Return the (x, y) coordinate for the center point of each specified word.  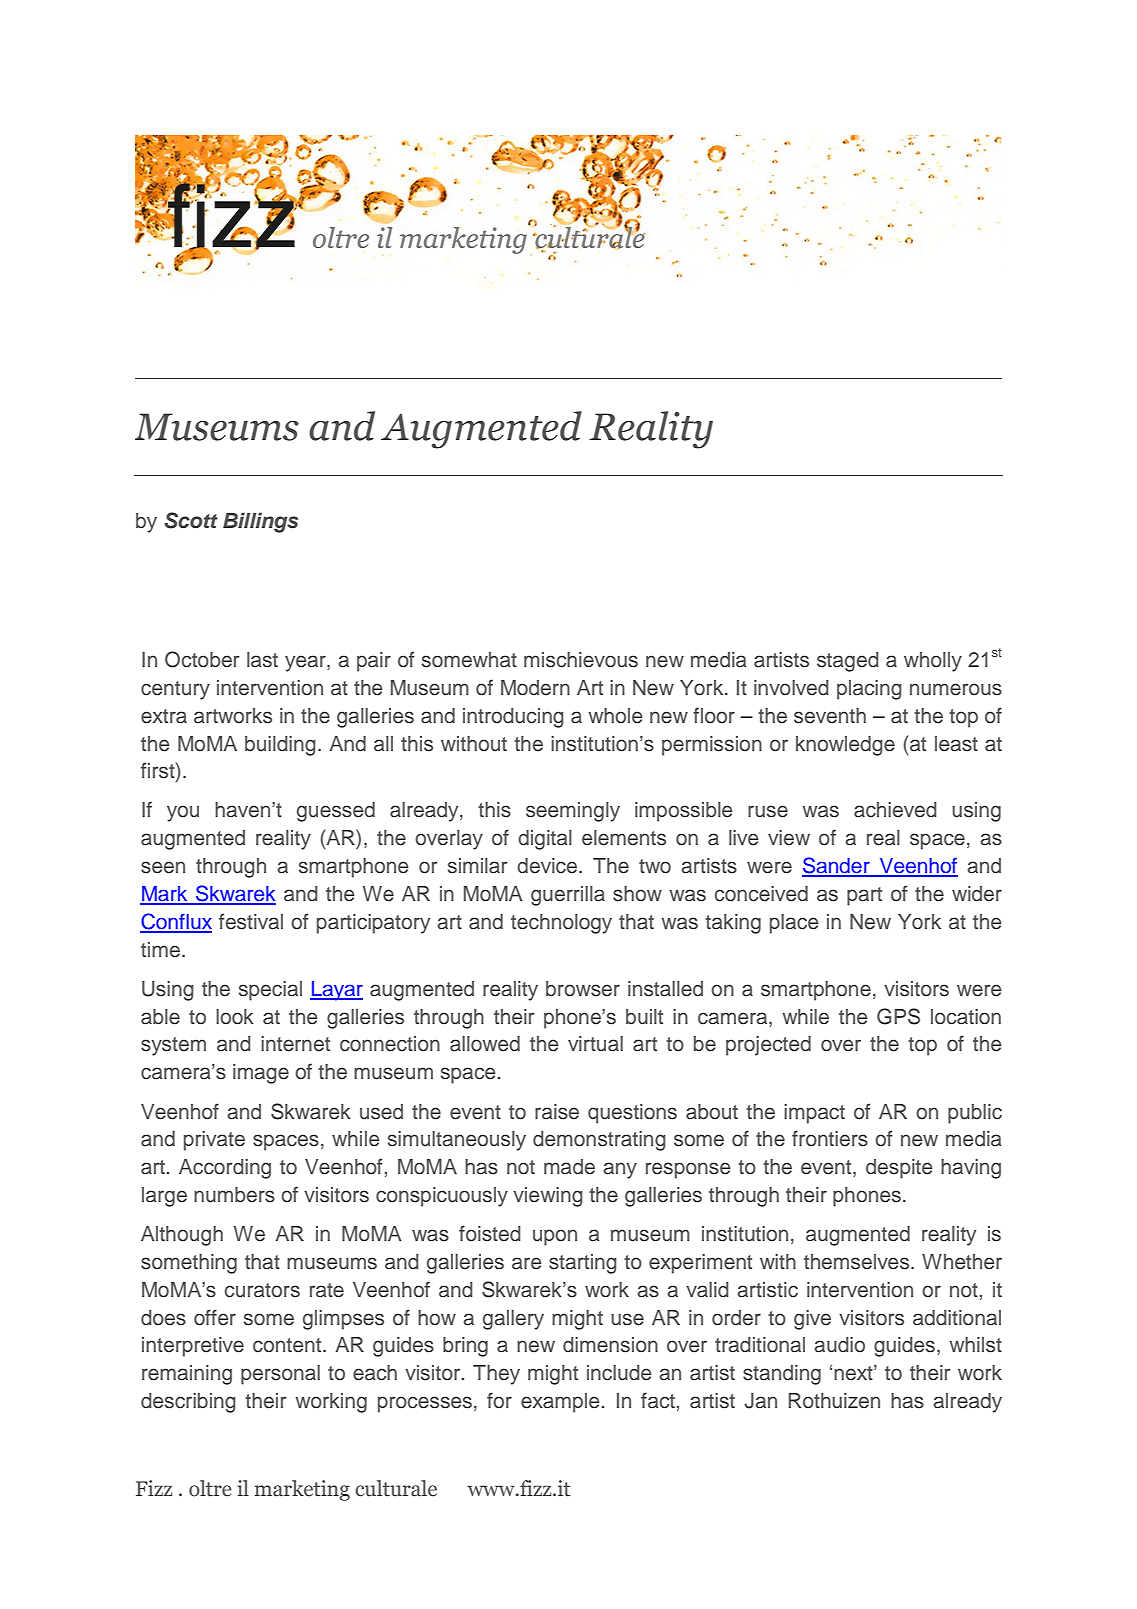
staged (848, 662)
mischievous (581, 660)
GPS (898, 1016)
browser (583, 989)
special (270, 991)
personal (280, 1375)
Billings (260, 522)
